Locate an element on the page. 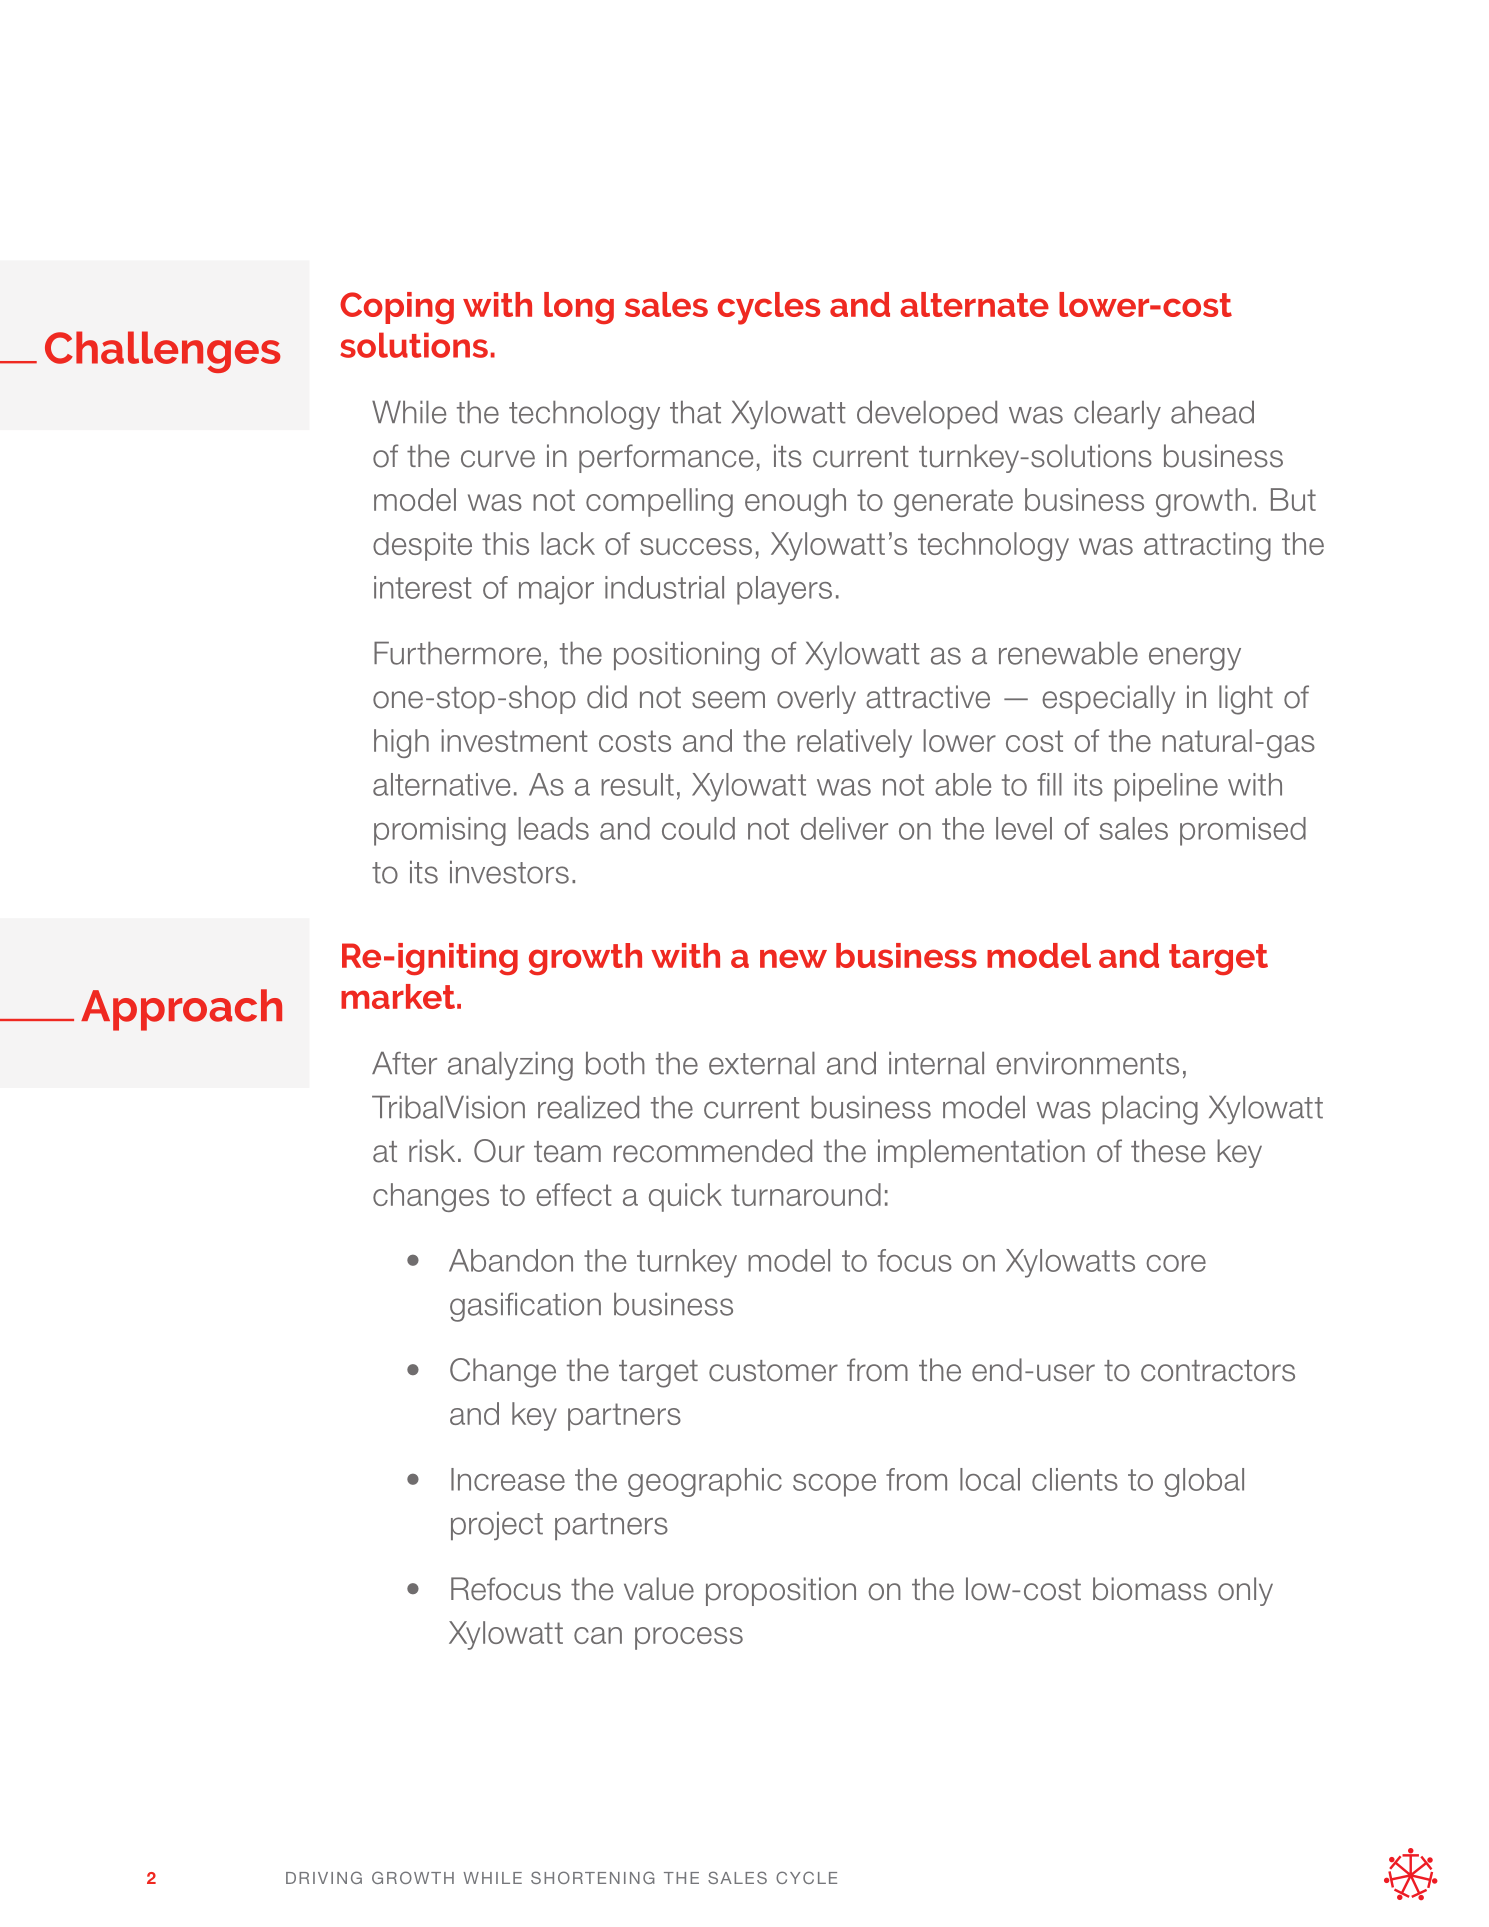 Image resolution: width=1489 pixels, height=1927 pixels. environments is located at coordinates (1087, 1063).
